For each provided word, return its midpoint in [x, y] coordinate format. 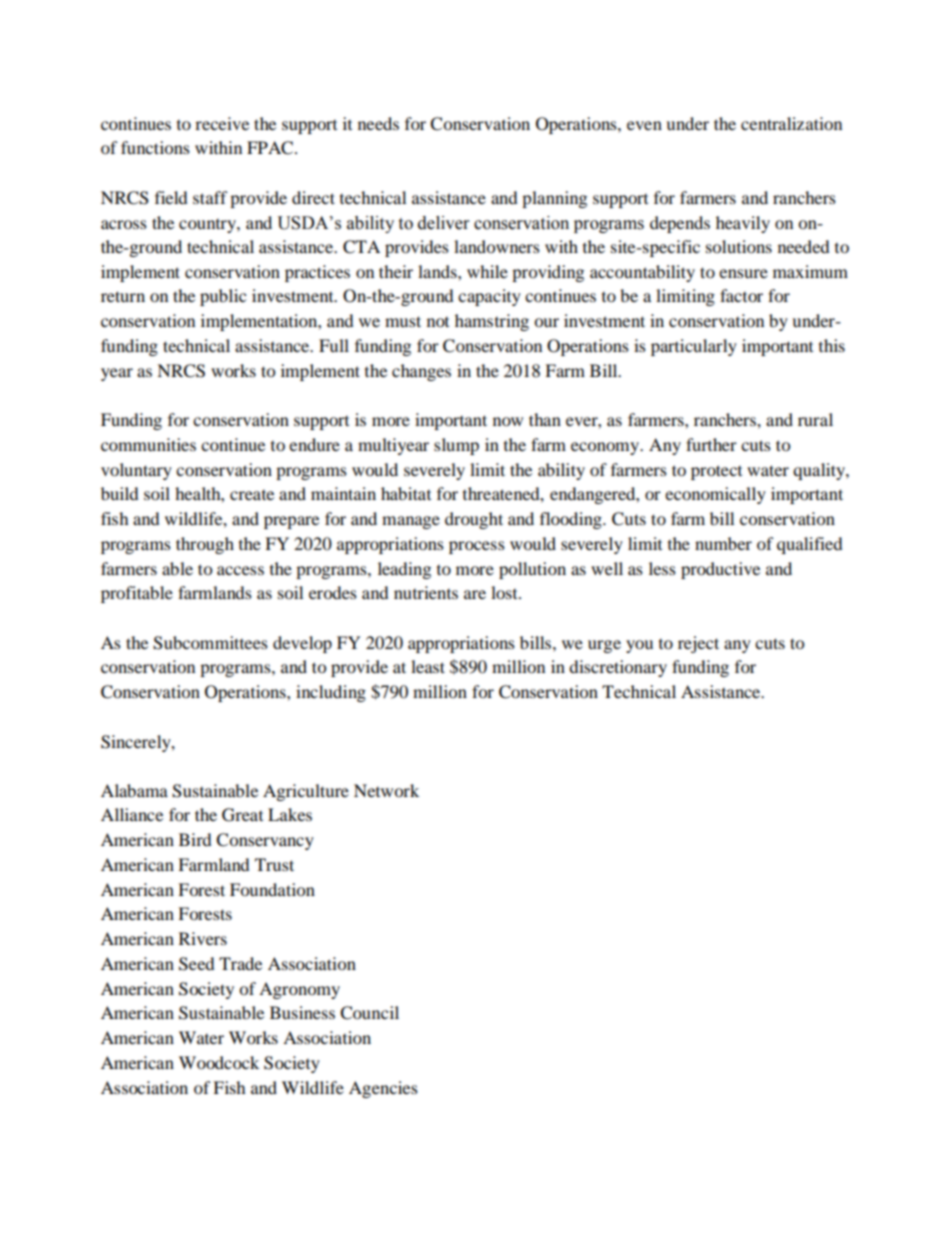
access [240, 570]
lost [505, 592]
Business [302, 1012]
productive [720, 570]
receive [222, 123]
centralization [791, 123]
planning [554, 199]
